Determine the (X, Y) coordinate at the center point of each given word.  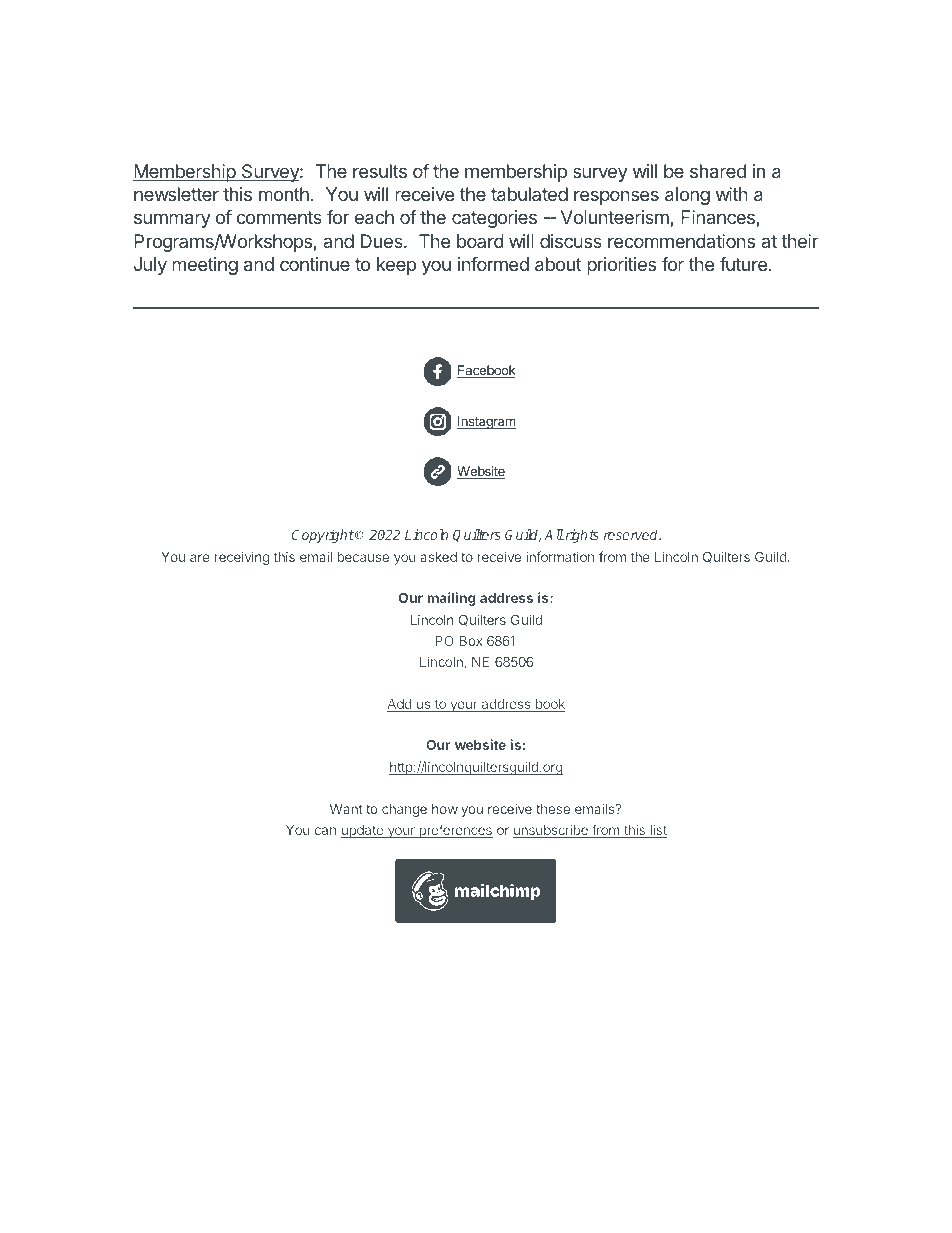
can (325, 831)
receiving (242, 558)
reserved (632, 534)
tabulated (529, 194)
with (732, 194)
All (554, 534)
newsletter (176, 194)
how (445, 809)
